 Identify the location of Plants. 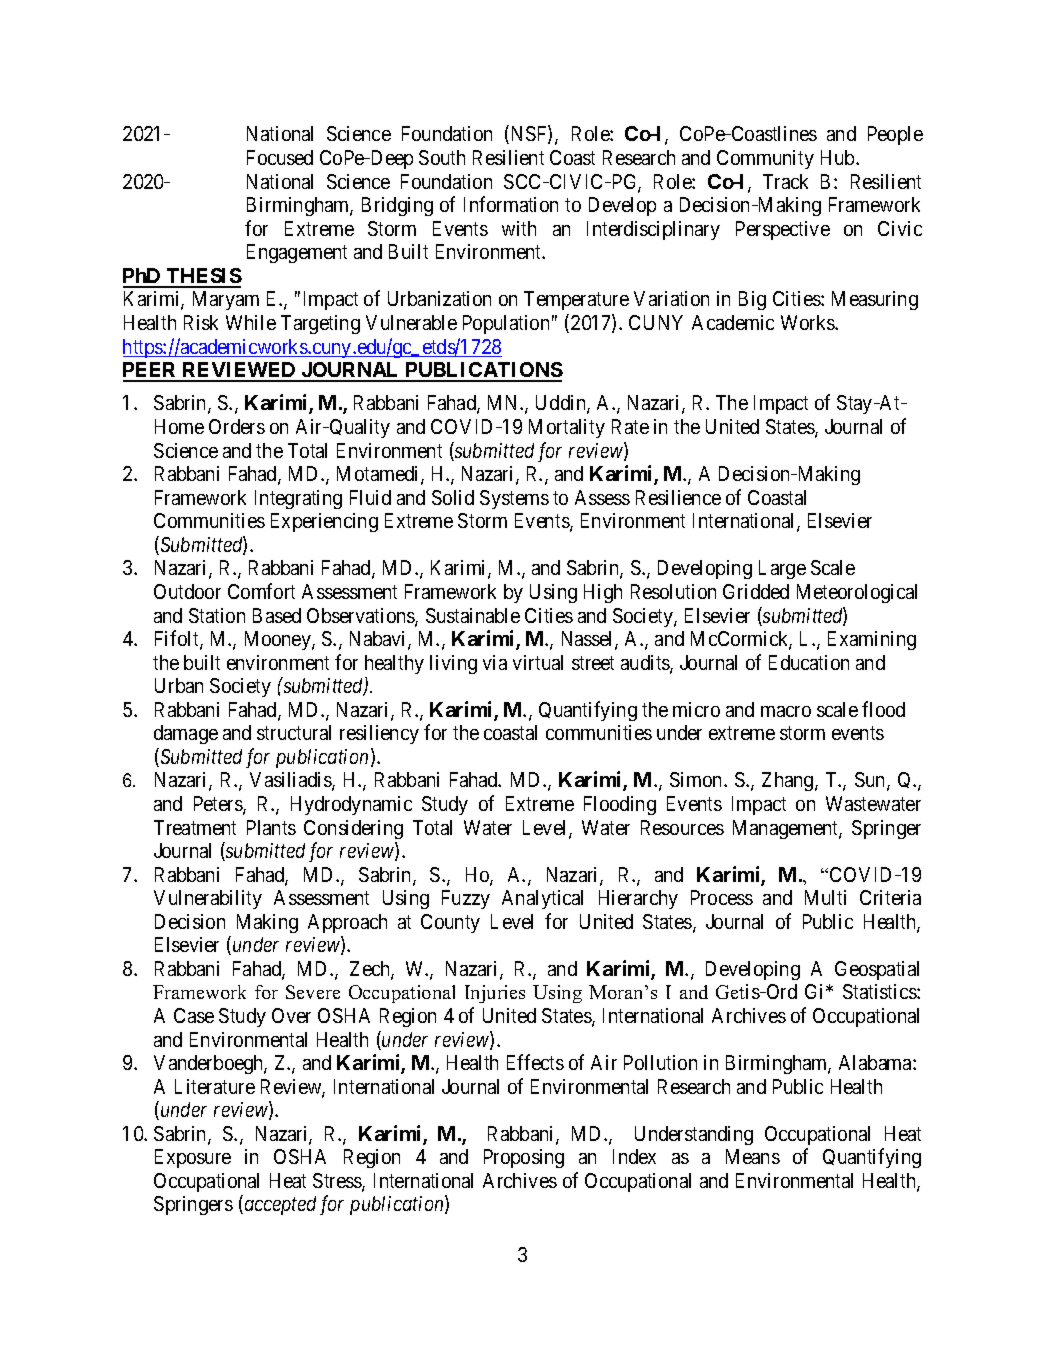
(271, 827).
